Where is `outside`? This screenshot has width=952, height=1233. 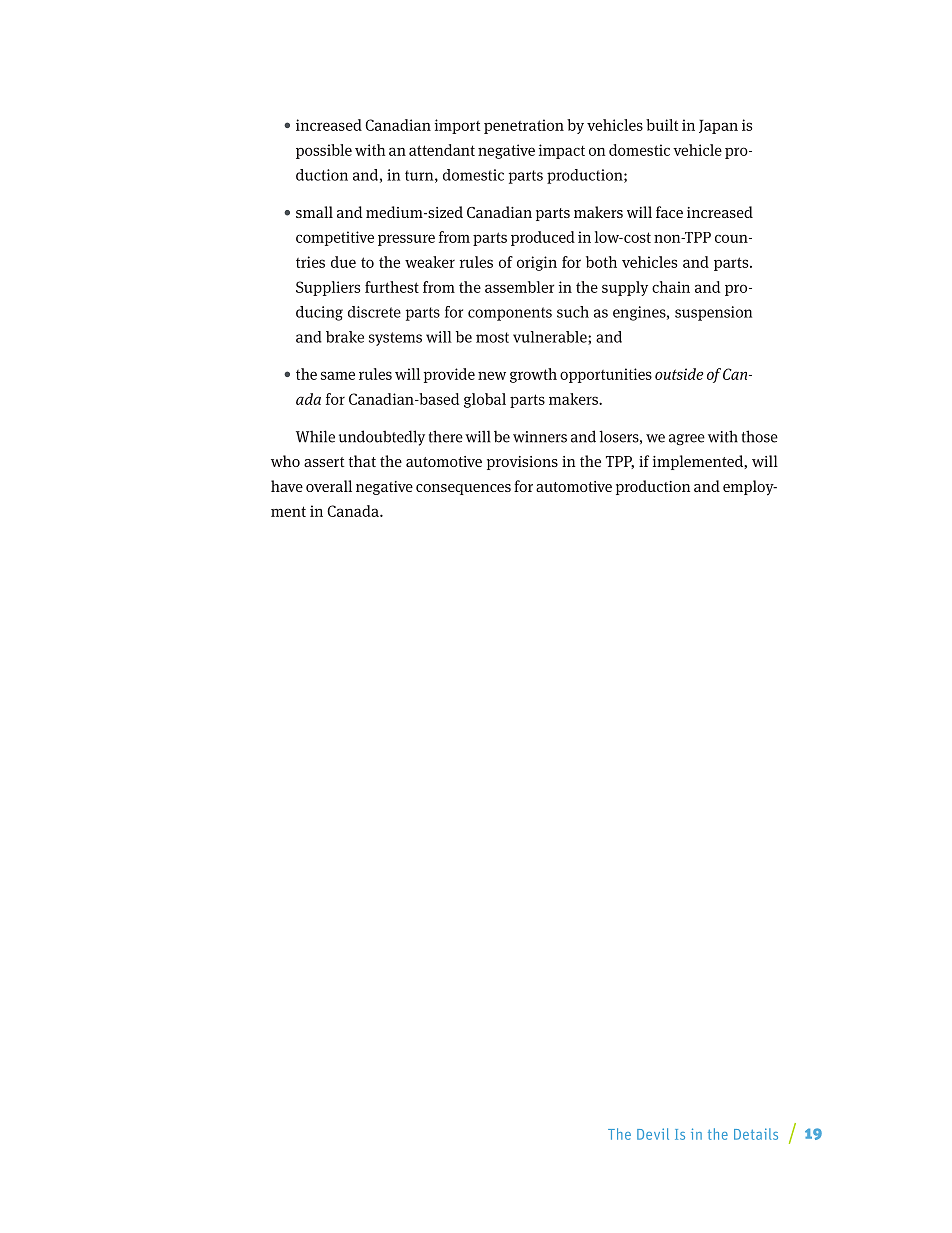
outside is located at coordinates (679, 374).
